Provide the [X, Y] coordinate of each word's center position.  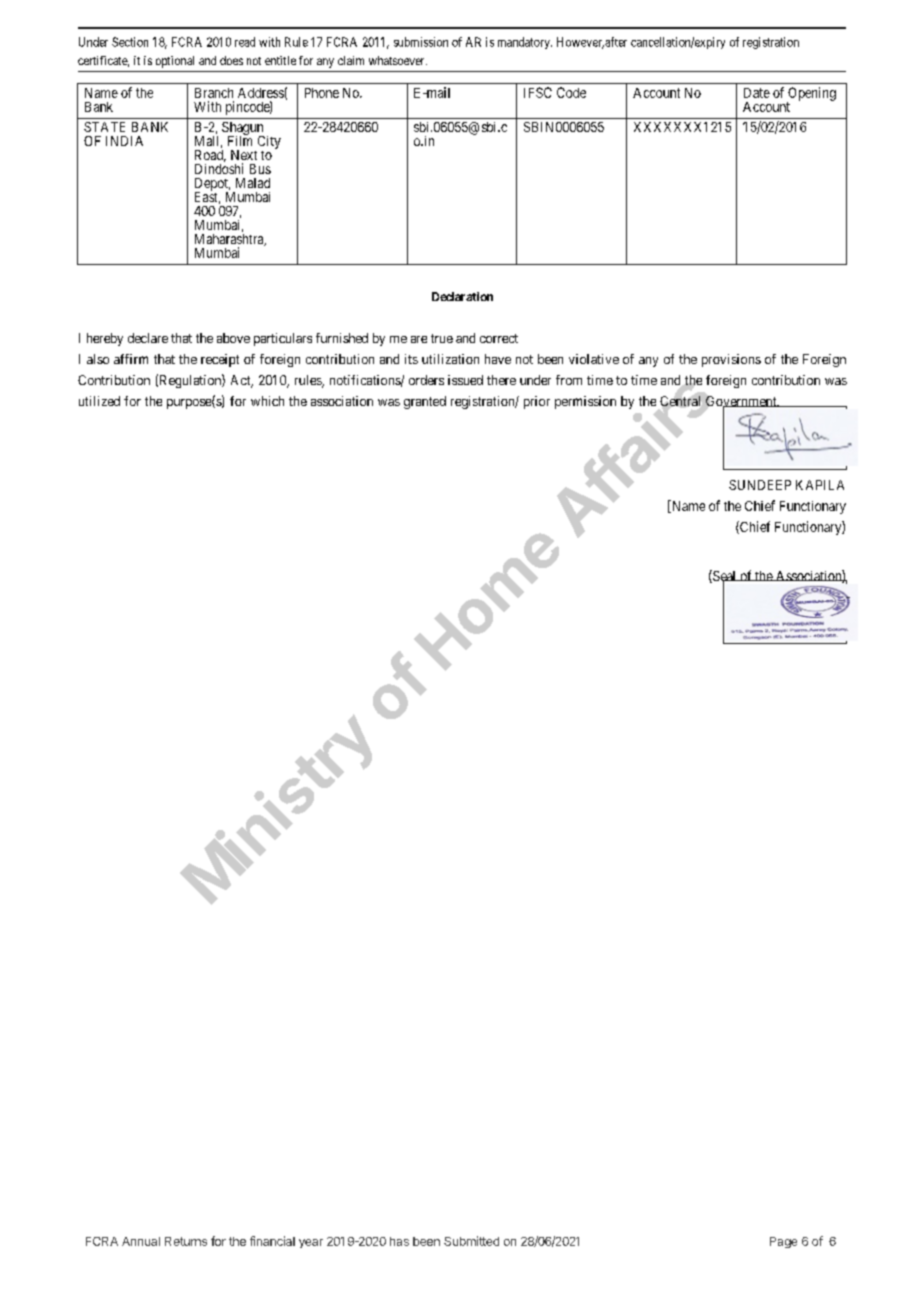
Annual [141, 1241]
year [311, 1243]
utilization [450, 359]
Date [757, 93]
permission [585, 402]
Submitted [471, 1241]
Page [783, 1242]
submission [421, 42]
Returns [186, 1241]
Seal [725, 577]
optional [175, 62]
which [267, 401]
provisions [731, 360]
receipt [220, 360]
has [399, 1241]
